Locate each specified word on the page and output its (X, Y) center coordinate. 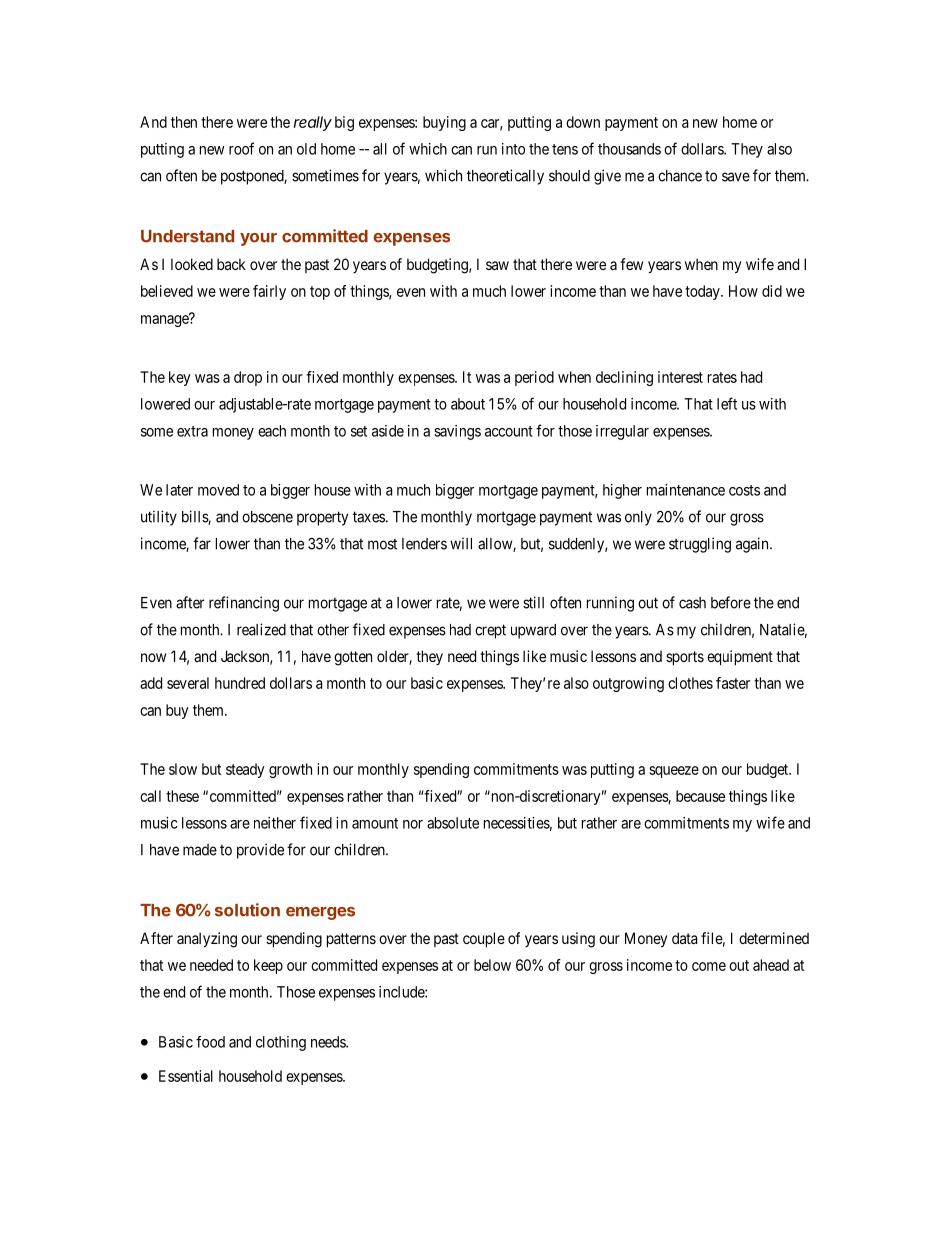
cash (692, 603)
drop (248, 378)
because (700, 796)
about (468, 404)
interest (680, 377)
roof (241, 148)
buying (444, 123)
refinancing (244, 604)
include (402, 992)
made (200, 850)
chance (680, 176)
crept (490, 631)
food (210, 1042)
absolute (453, 823)
